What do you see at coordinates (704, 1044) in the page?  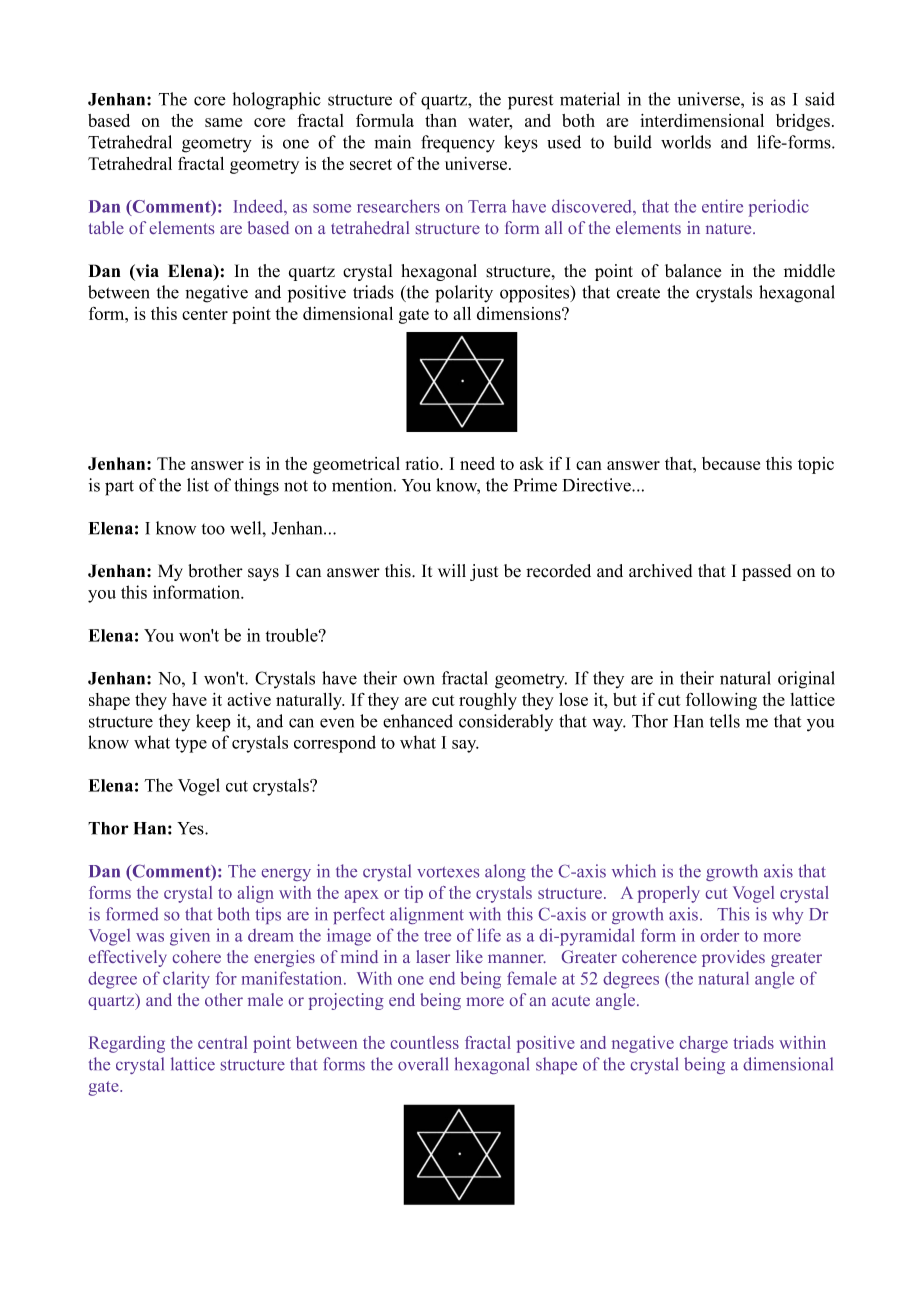 I see `charge` at bounding box center [704, 1044].
